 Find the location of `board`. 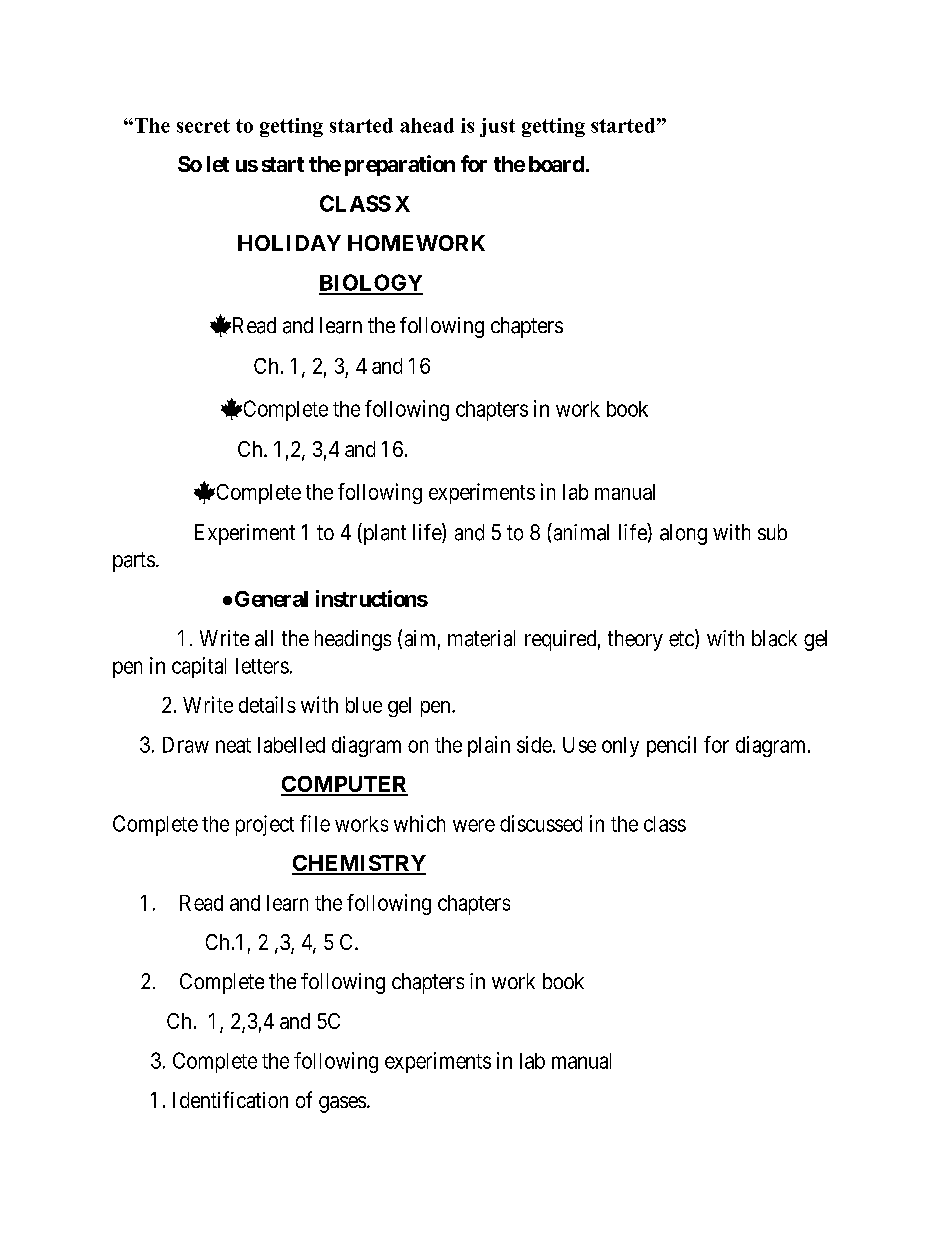

board is located at coordinates (556, 164).
